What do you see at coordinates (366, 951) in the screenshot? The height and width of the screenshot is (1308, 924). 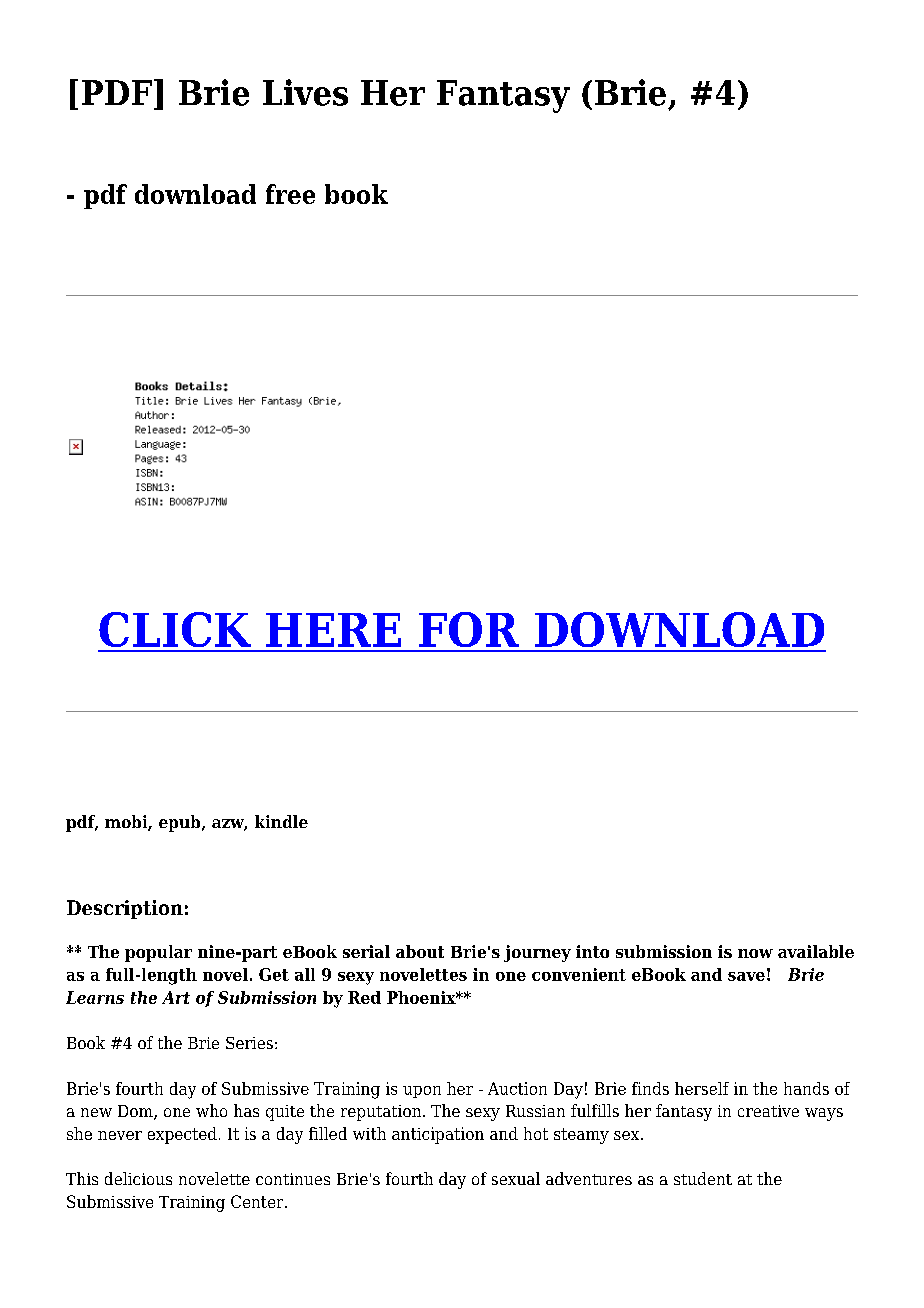 I see `serial` at bounding box center [366, 951].
